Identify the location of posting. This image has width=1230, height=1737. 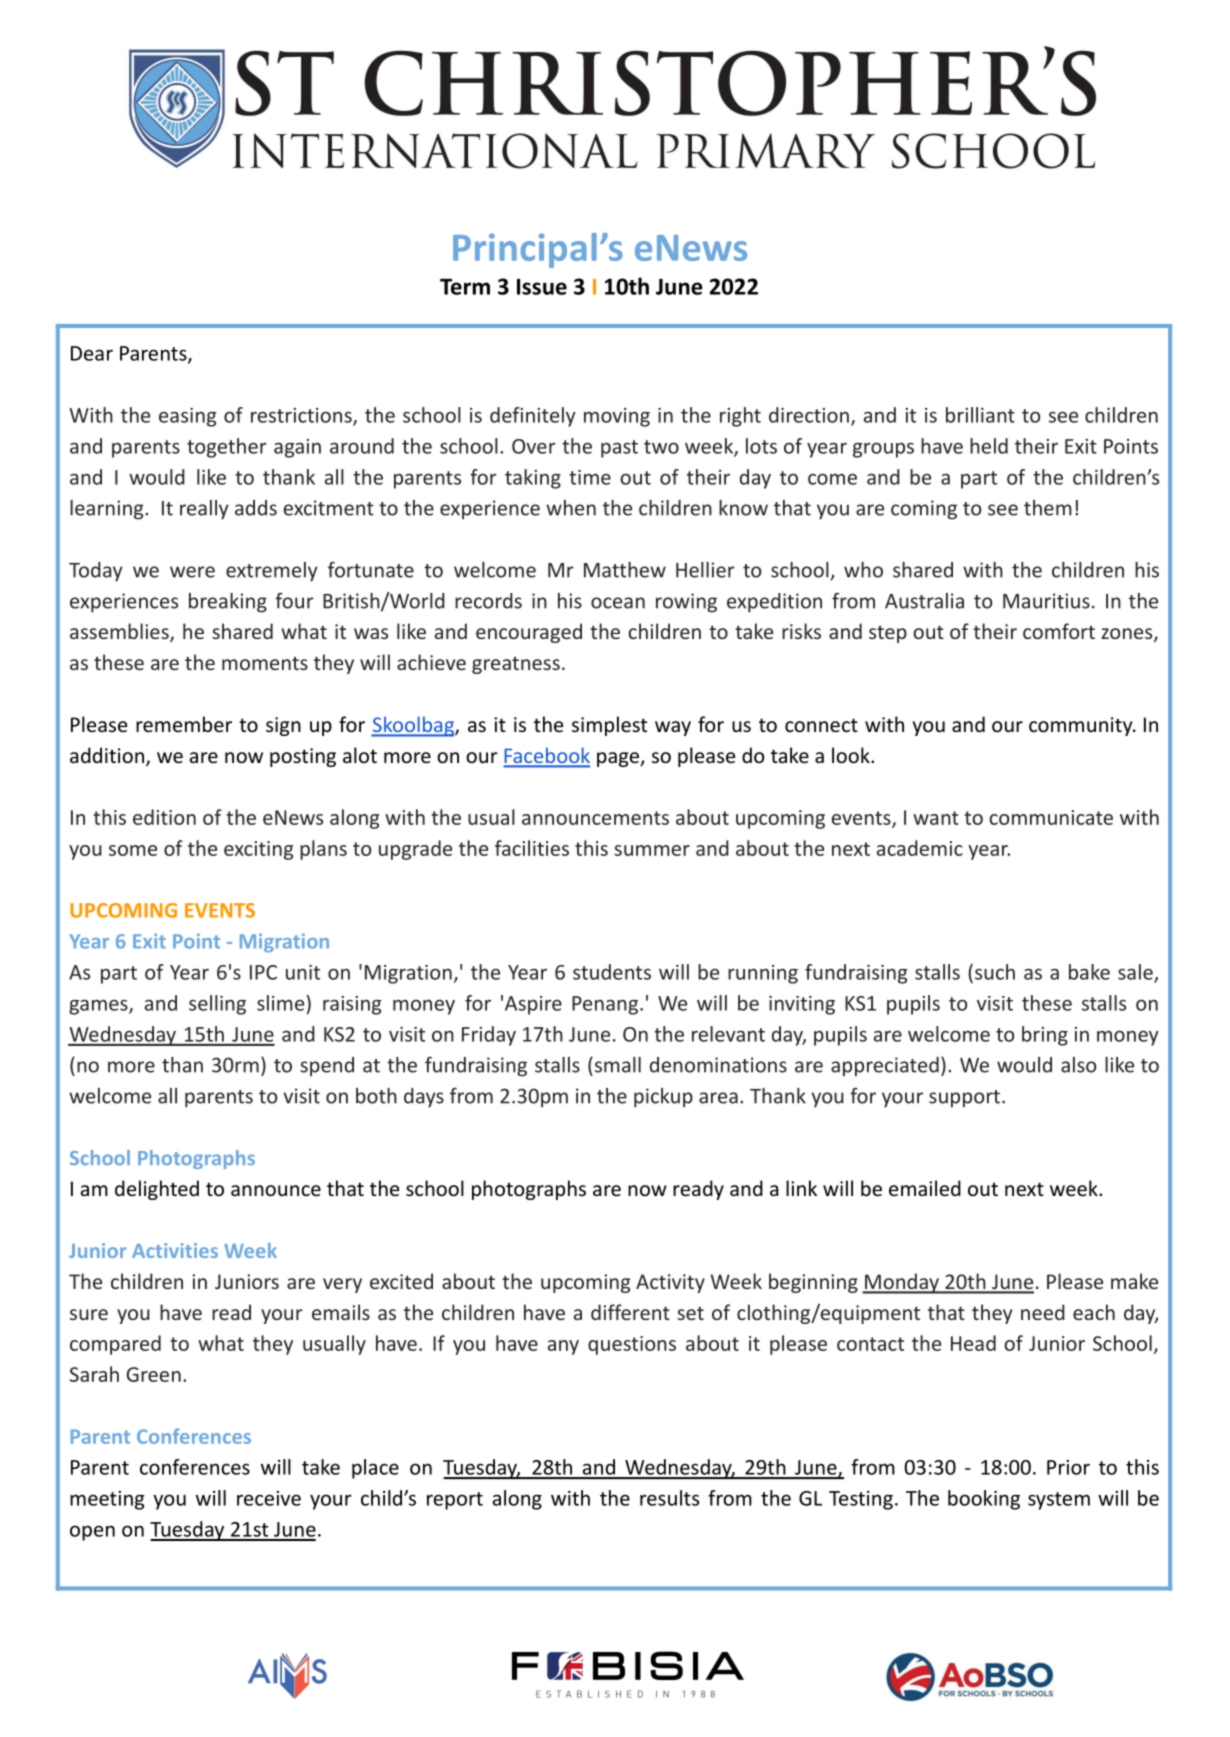
(303, 757).
